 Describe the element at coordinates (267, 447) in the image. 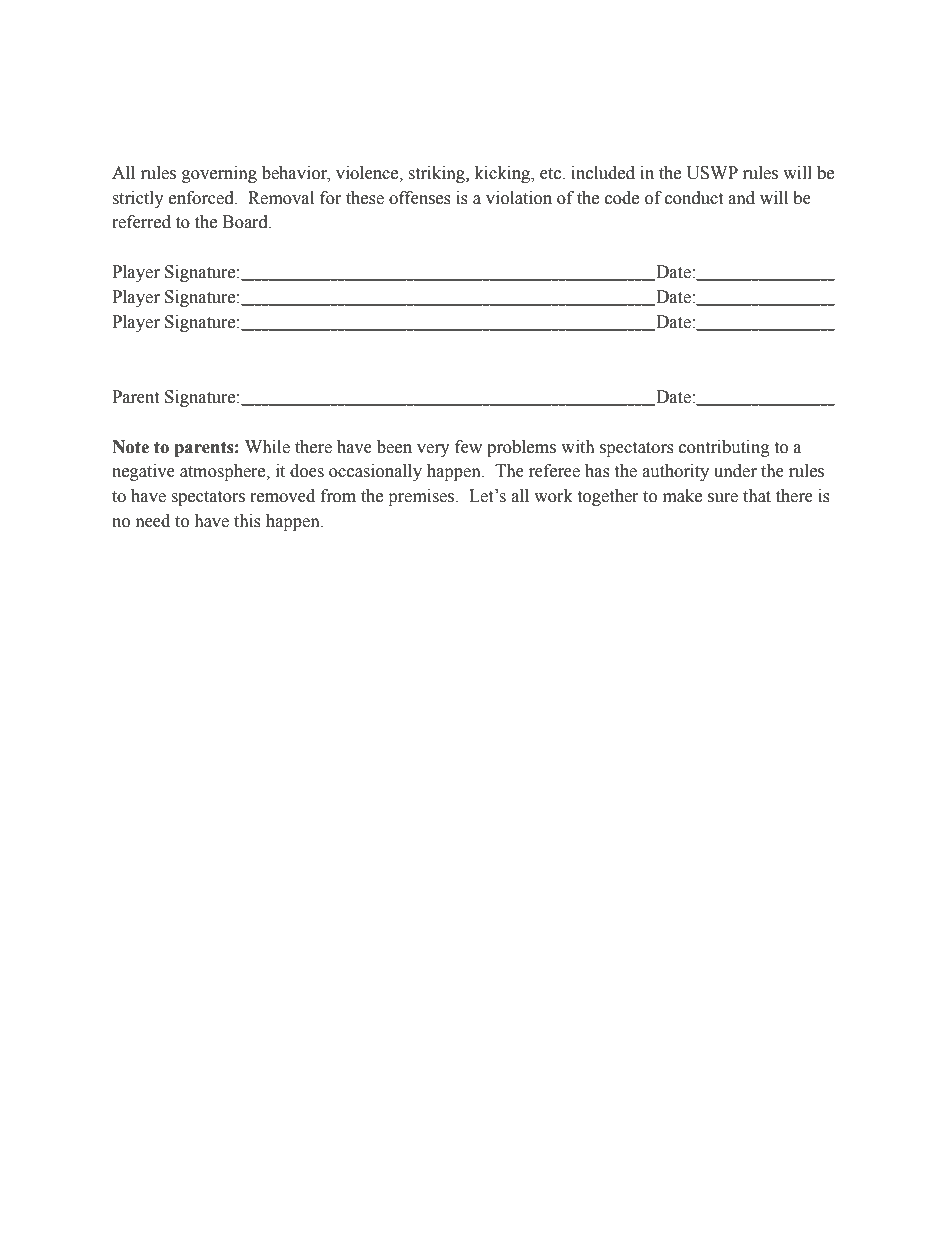

I see `While` at that location.
